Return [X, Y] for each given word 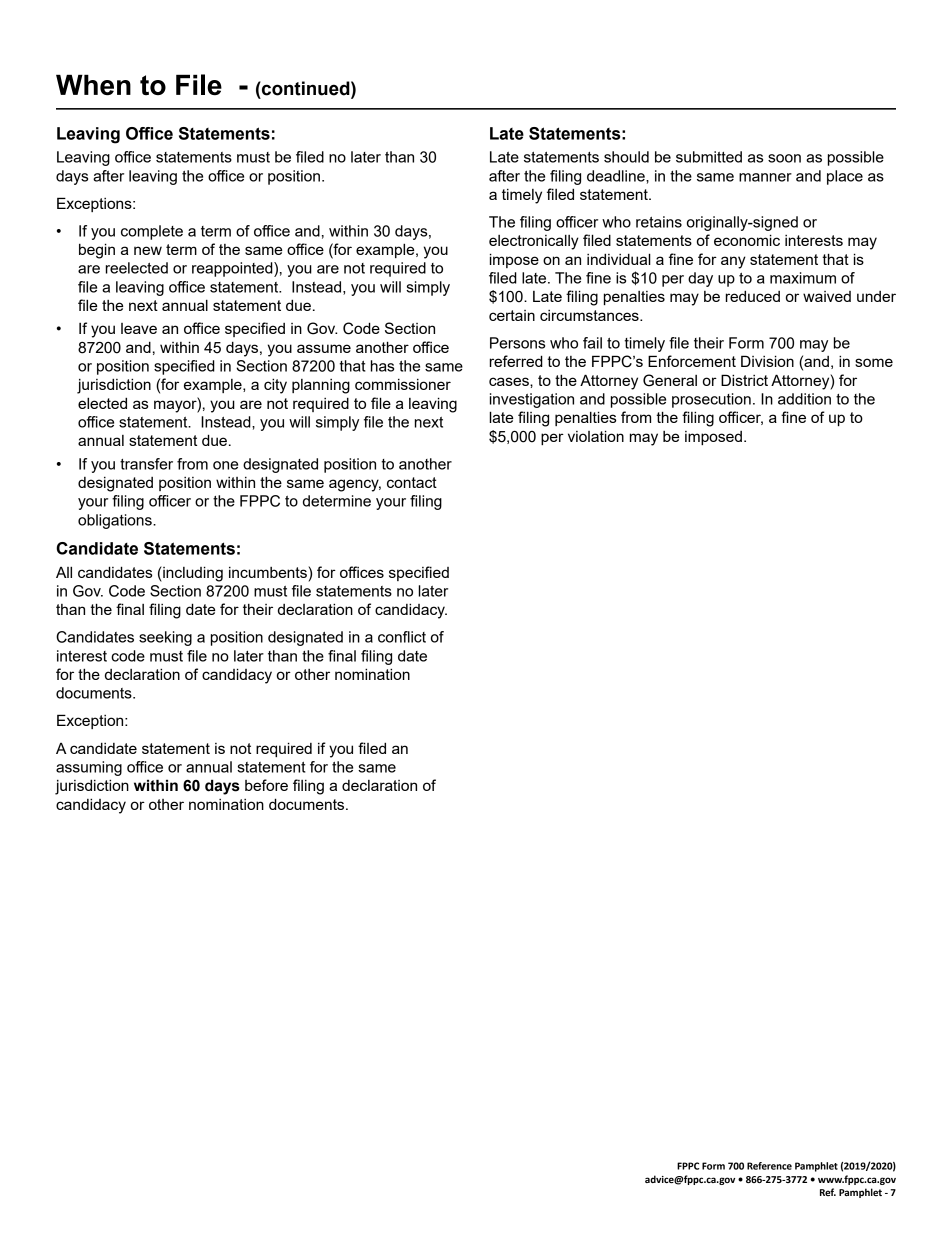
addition [804, 399]
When [93, 84]
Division [767, 361]
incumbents [269, 572]
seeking [165, 638]
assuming [89, 768]
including [192, 574]
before [266, 785]
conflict [402, 637]
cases [510, 381]
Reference [769, 1166]
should [626, 157]
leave [139, 328]
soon [784, 158]
